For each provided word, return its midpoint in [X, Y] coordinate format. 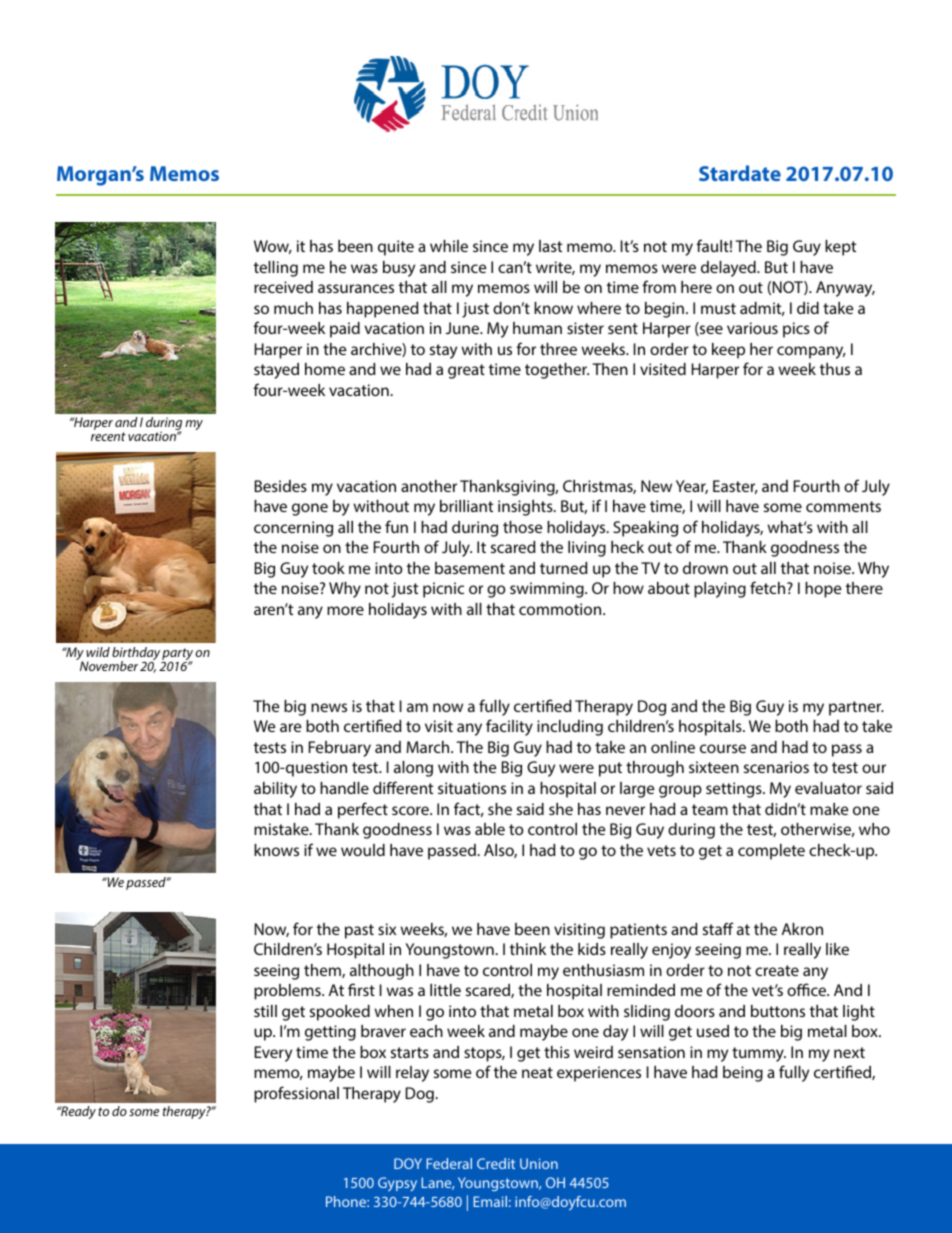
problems [288, 992]
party [177, 656]
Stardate [740, 173]
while [449, 246]
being [743, 1074]
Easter [735, 487]
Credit [496, 1163]
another [429, 486]
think [528, 949]
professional [296, 1094]
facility [509, 727]
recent [108, 436]
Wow [273, 247]
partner [856, 708]
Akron [802, 929]
